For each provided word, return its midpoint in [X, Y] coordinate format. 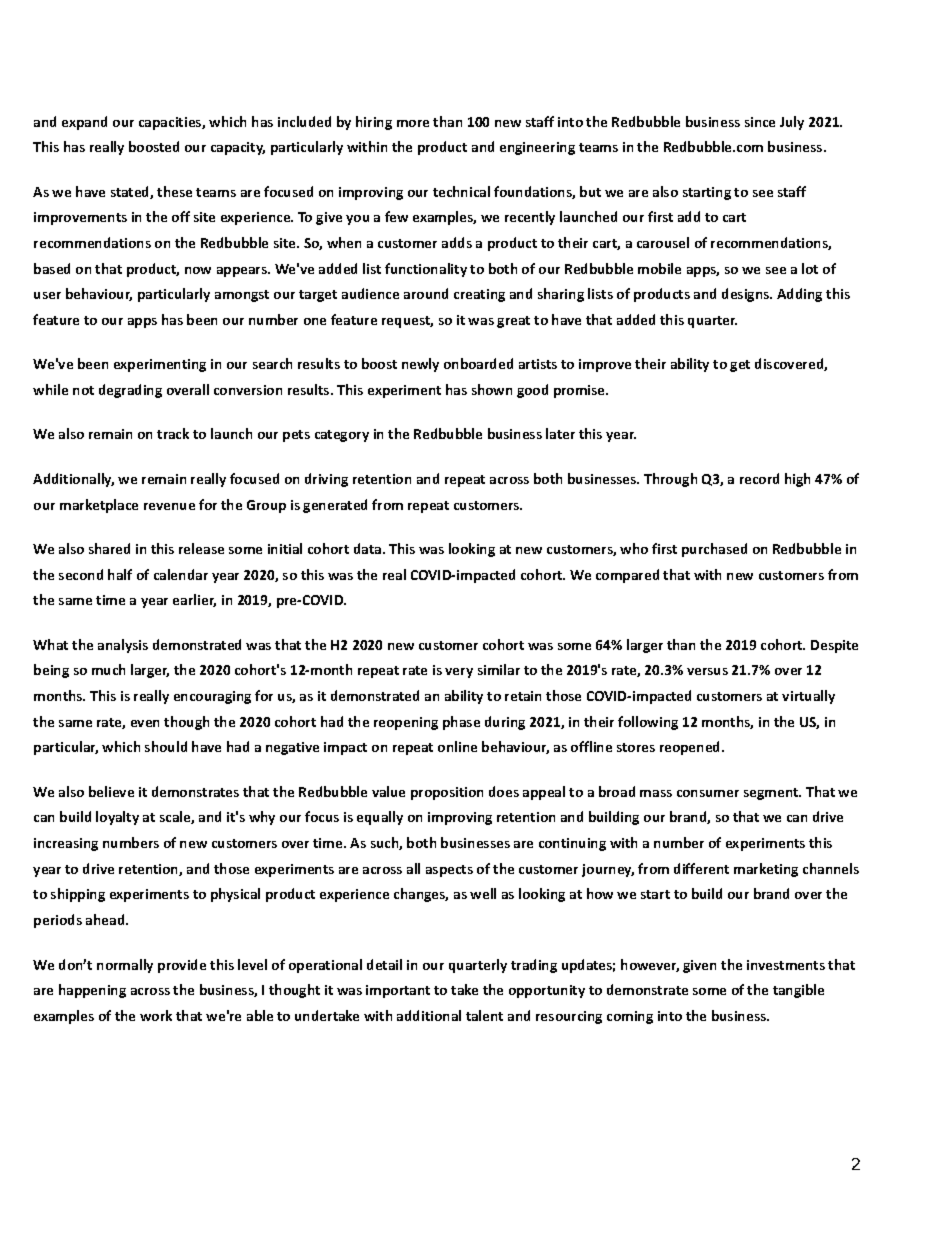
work [156, 1015]
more [413, 123]
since [760, 122]
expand [84, 123]
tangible [798, 991]
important [398, 991]
